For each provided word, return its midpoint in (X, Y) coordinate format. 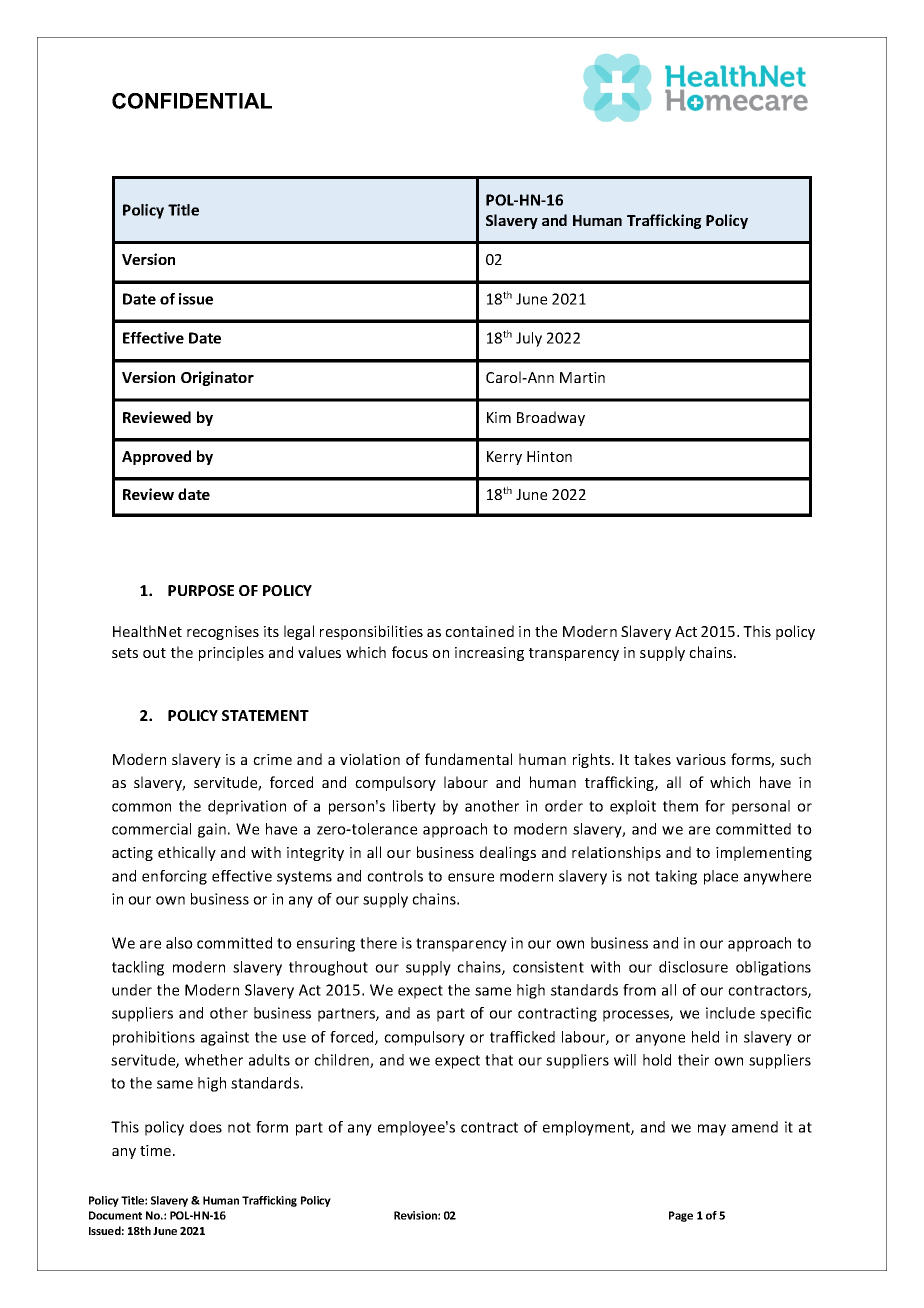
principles (231, 653)
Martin (582, 377)
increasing (489, 654)
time (157, 1150)
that (499, 1060)
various (701, 759)
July (529, 339)
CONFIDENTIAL (192, 101)
